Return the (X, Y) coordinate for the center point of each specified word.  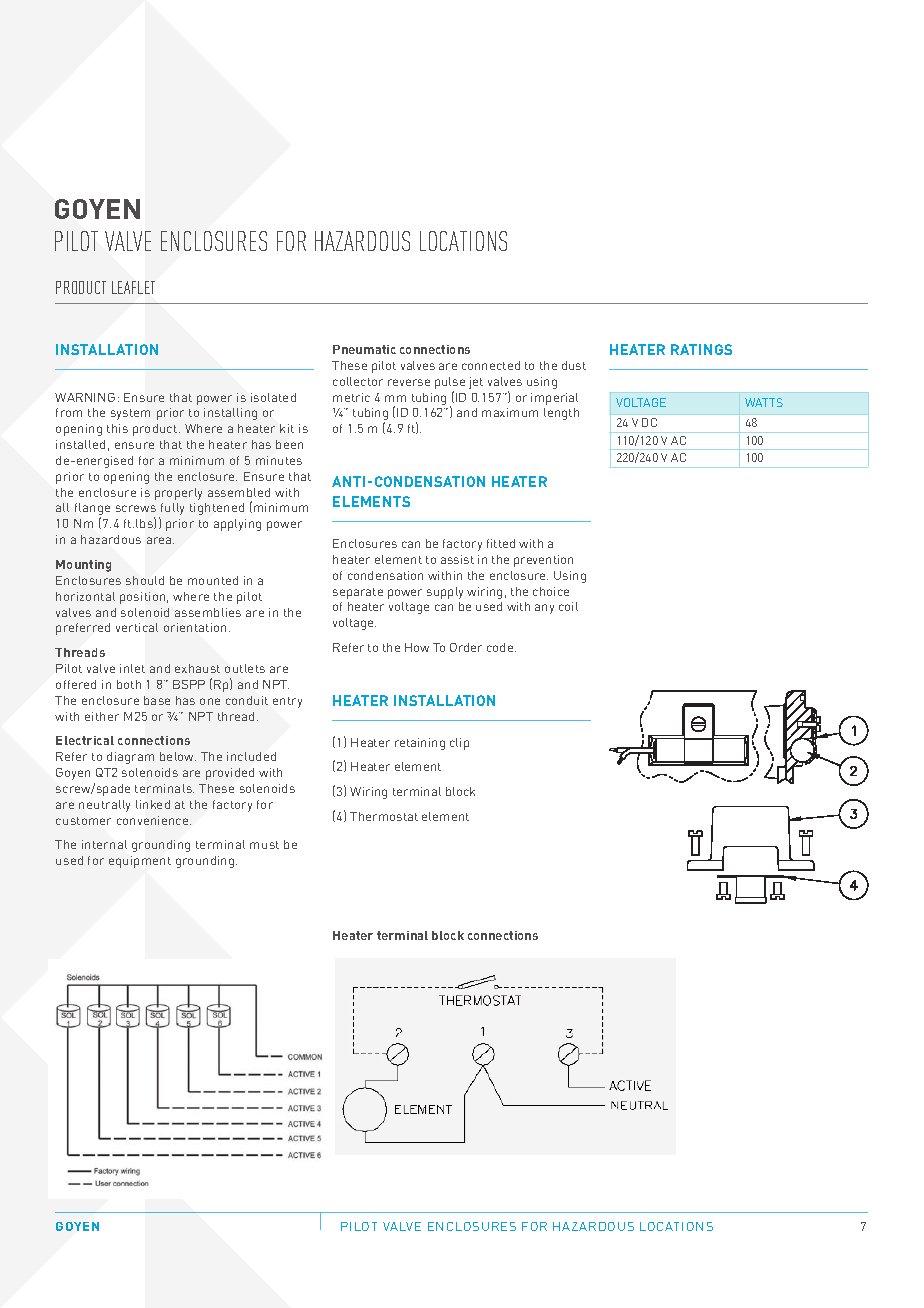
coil (568, 606)
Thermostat (384, 816)
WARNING (85, 397)
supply (445, 593)
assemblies (208, 612)
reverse (409, 382)
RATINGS (701, 349)
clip (459, 744)
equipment (140, 862)
